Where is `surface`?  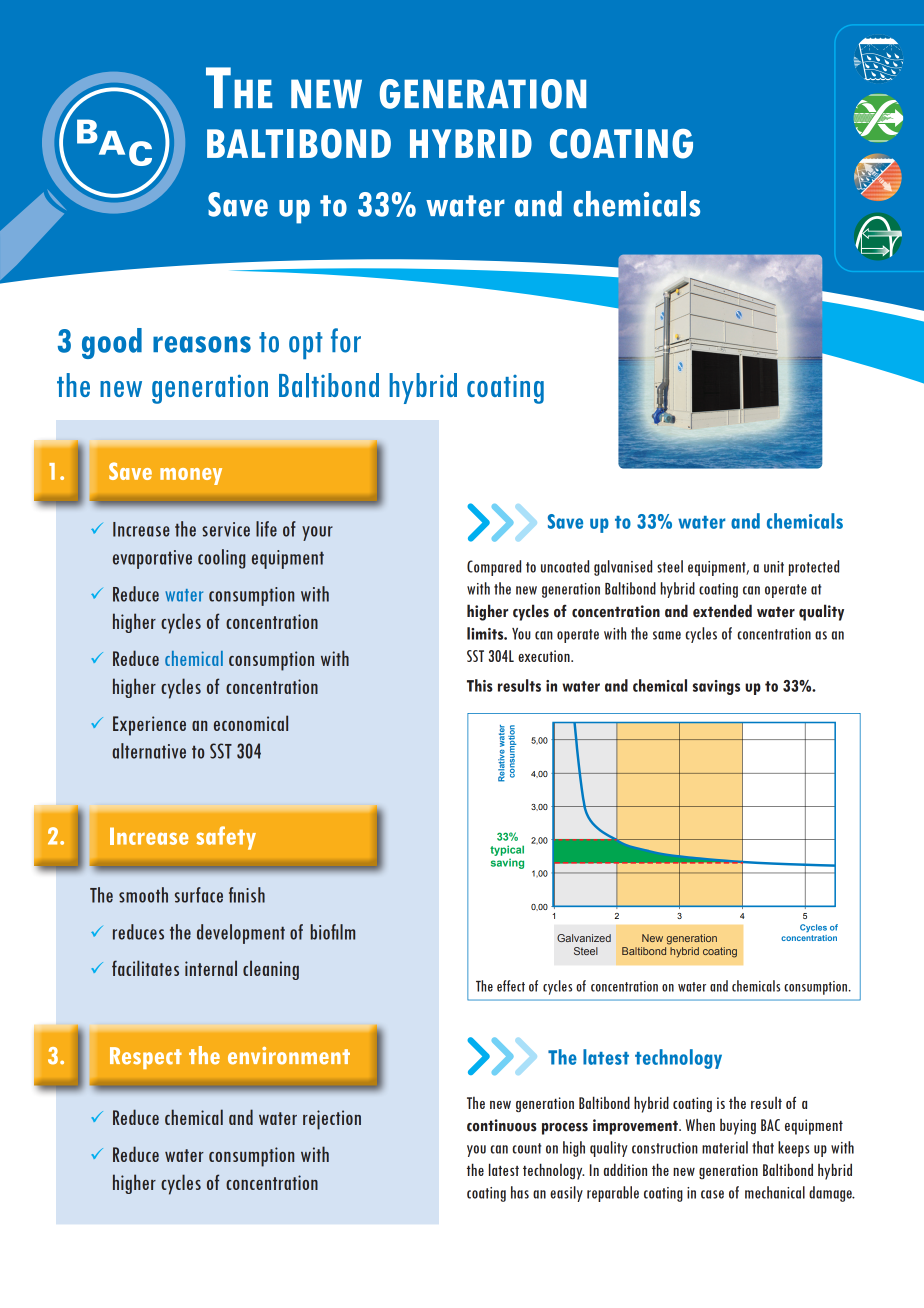
surface is located at coordinates (199, 895).
